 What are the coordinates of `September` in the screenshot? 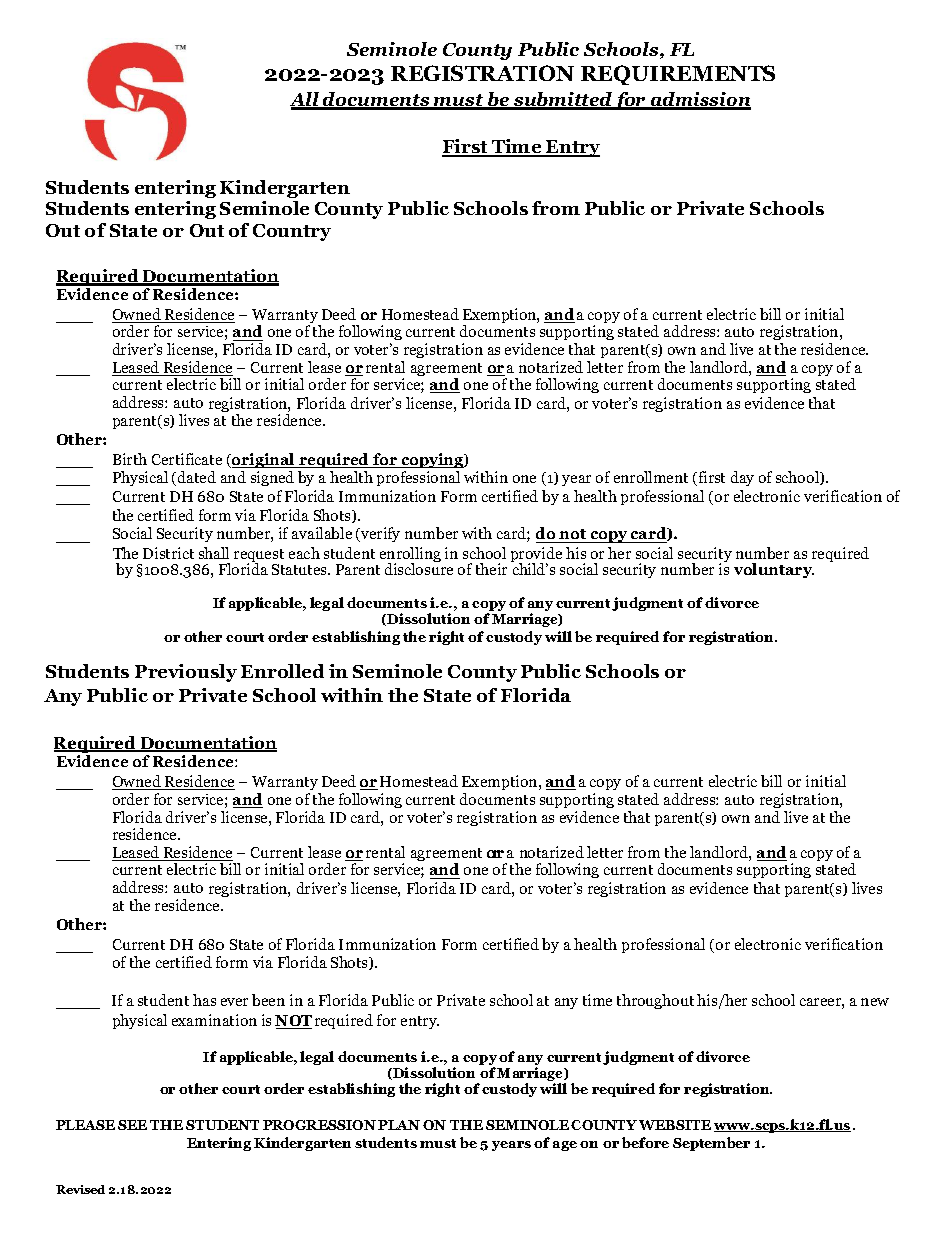 It's located at (711, 1144).
